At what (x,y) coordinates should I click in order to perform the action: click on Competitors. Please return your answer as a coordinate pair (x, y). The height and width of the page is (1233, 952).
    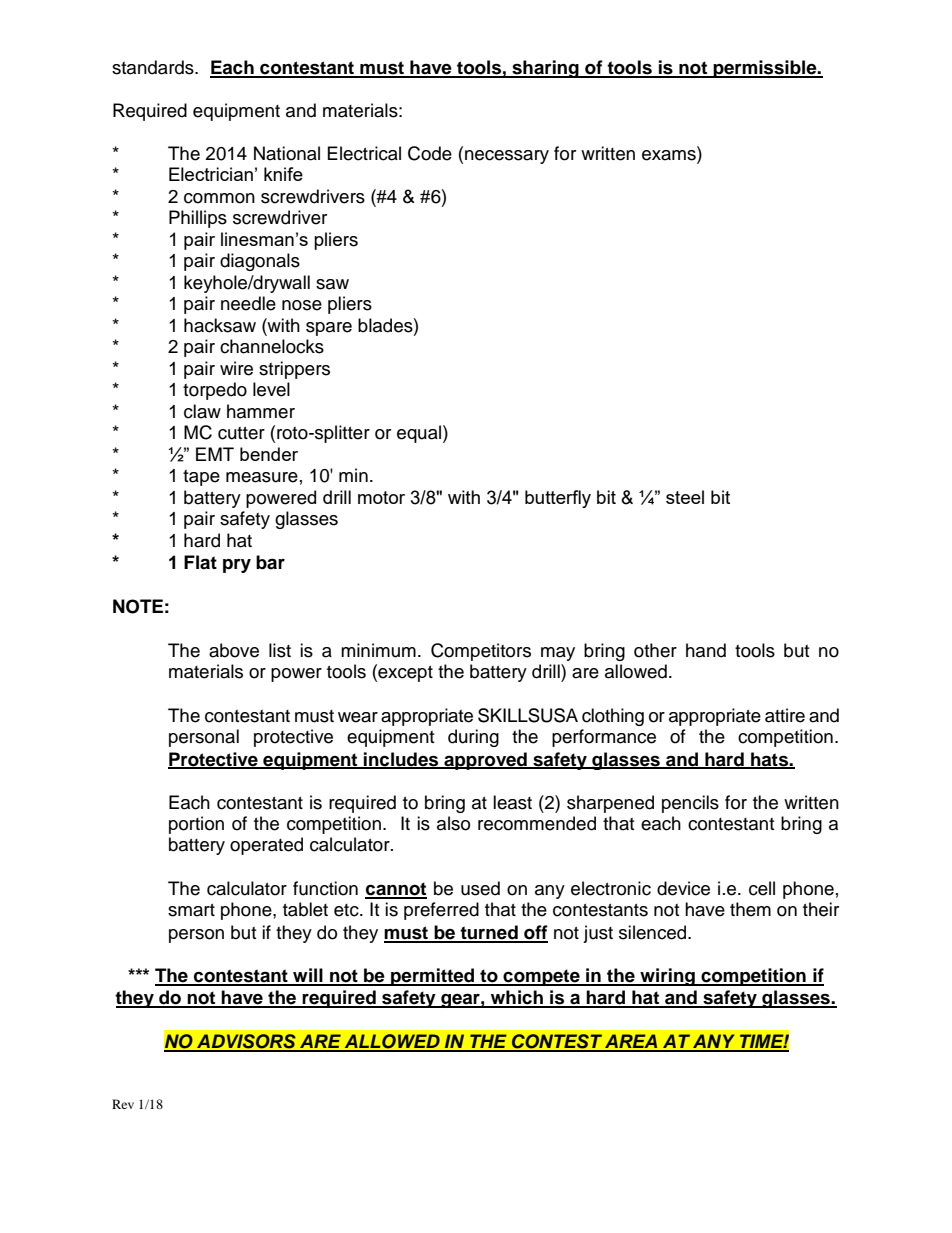
    Looking at the image, I should click on (481, 652).
